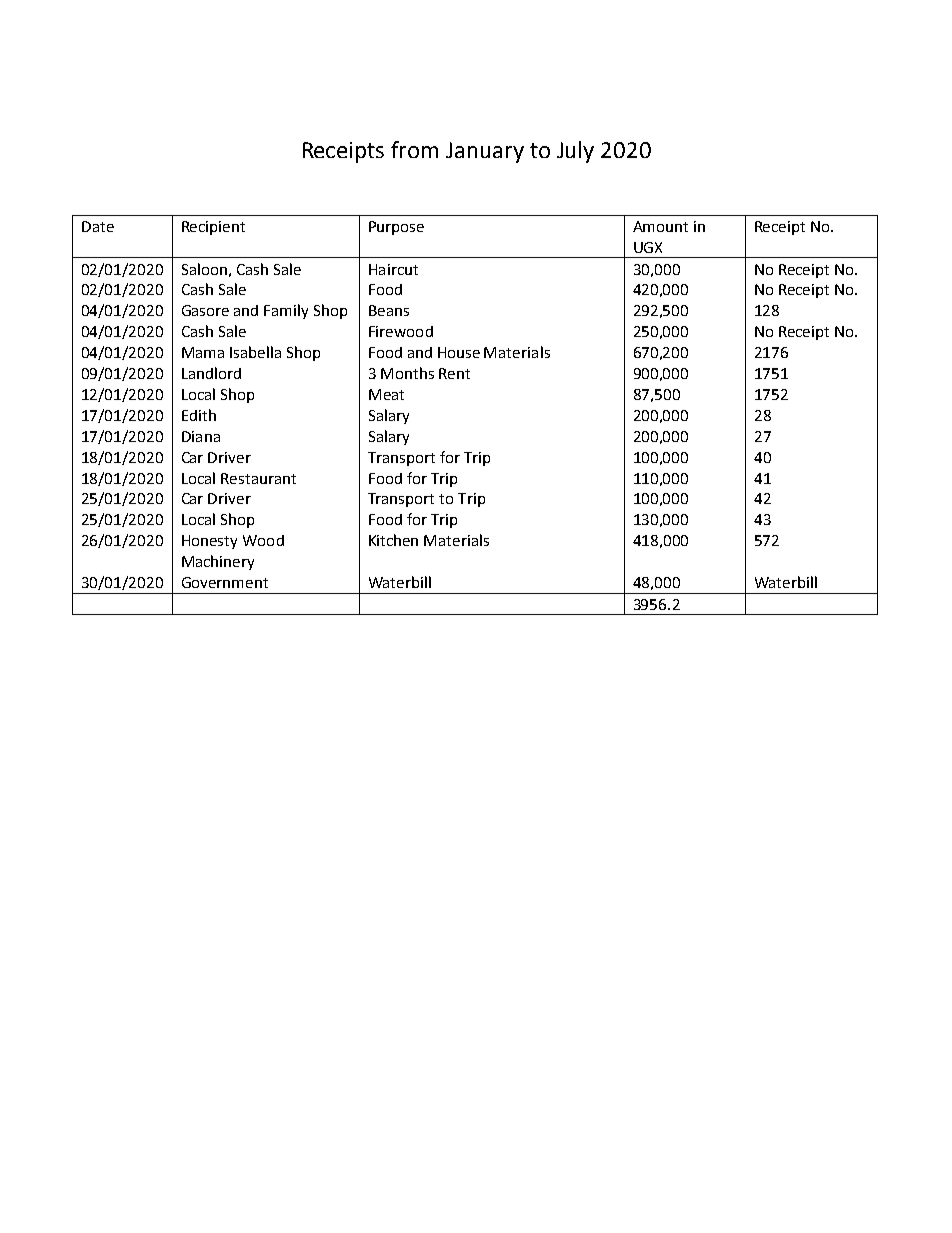  I want to click on Recipient, so click(213, 228).
